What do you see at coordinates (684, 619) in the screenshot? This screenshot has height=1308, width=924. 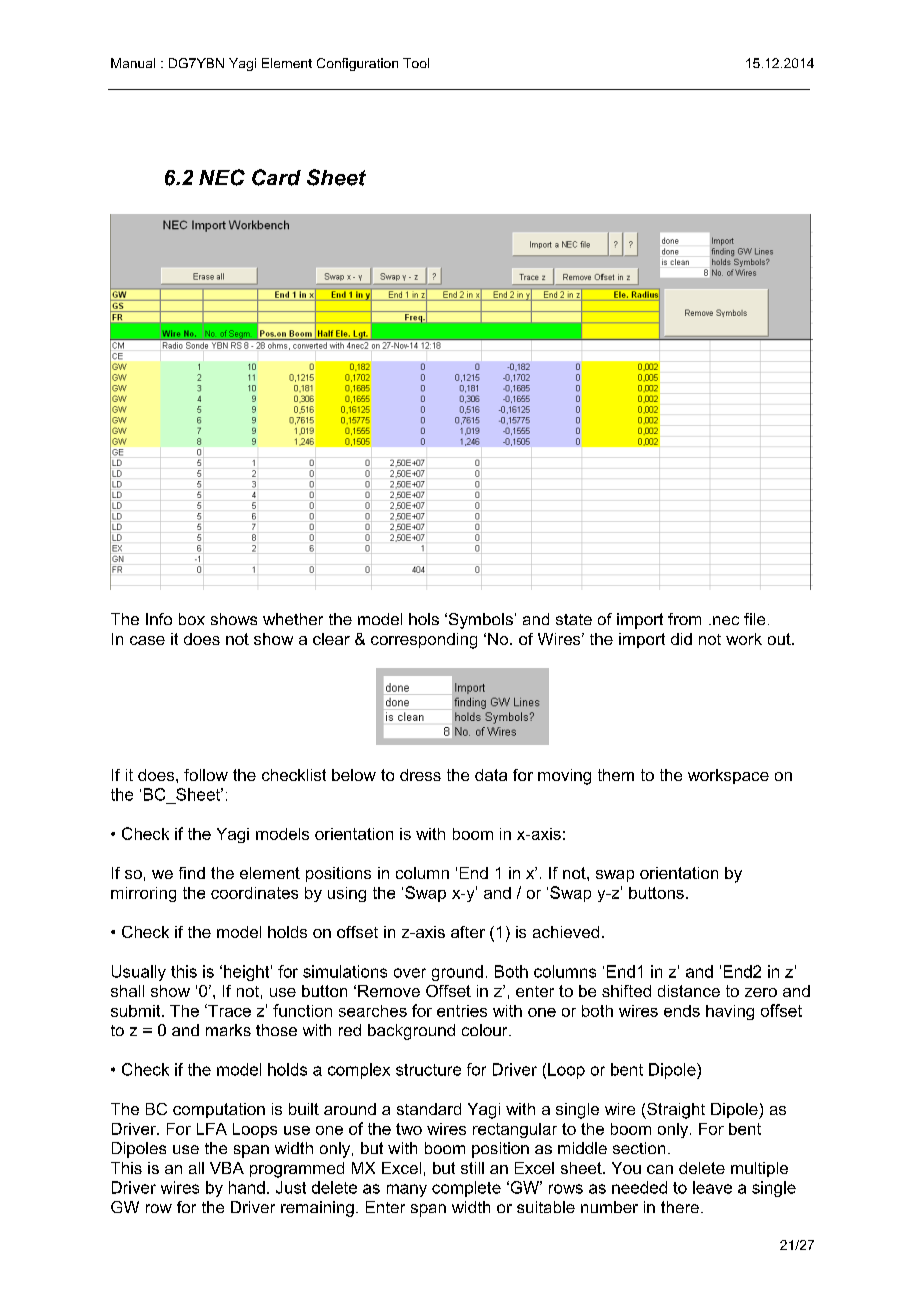 I see `from` at bounding box center [684, 619].
